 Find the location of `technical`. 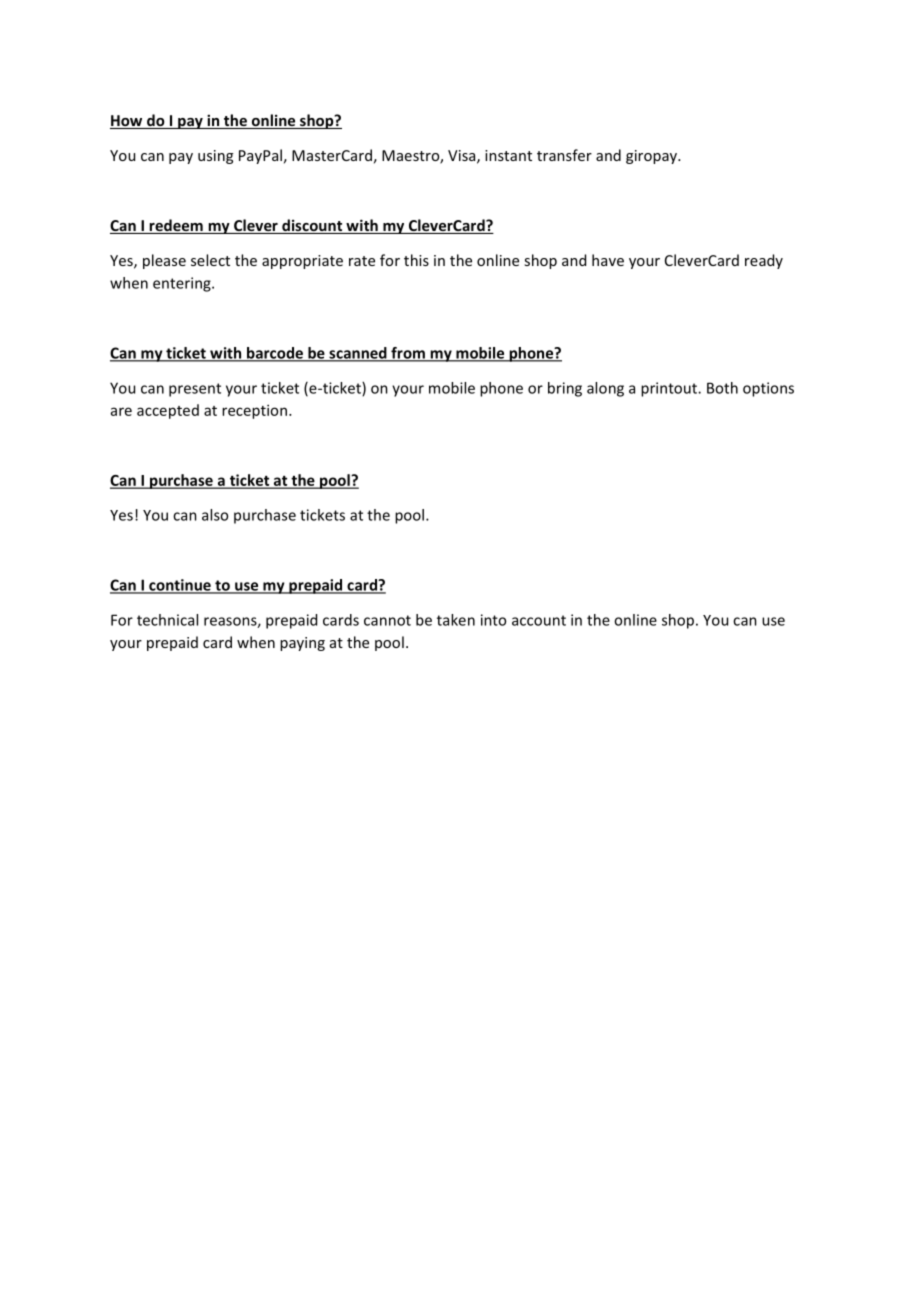

technical is located at coordinates (167, 620).
